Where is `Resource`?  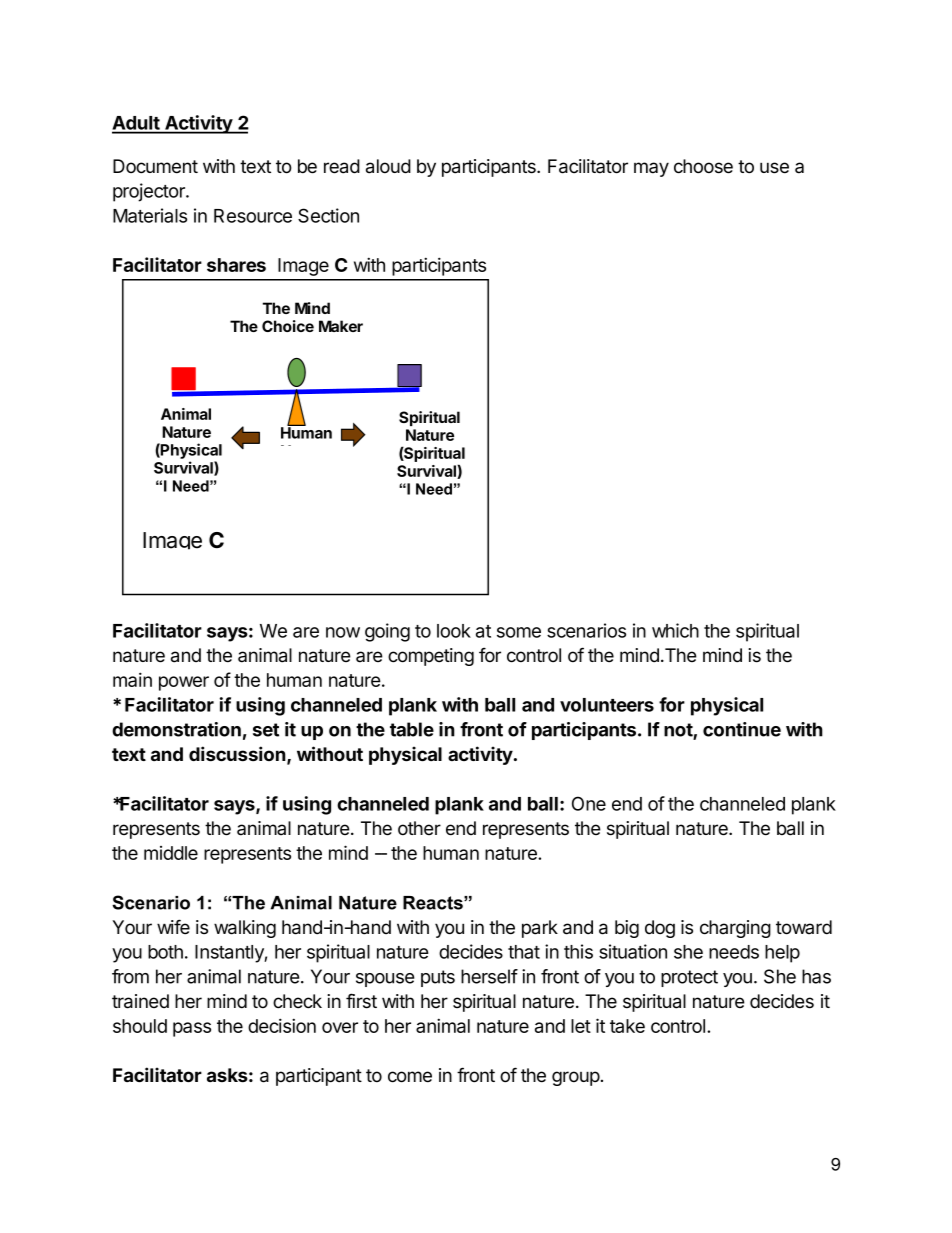 Resource is located at coordinates (253, 216).
